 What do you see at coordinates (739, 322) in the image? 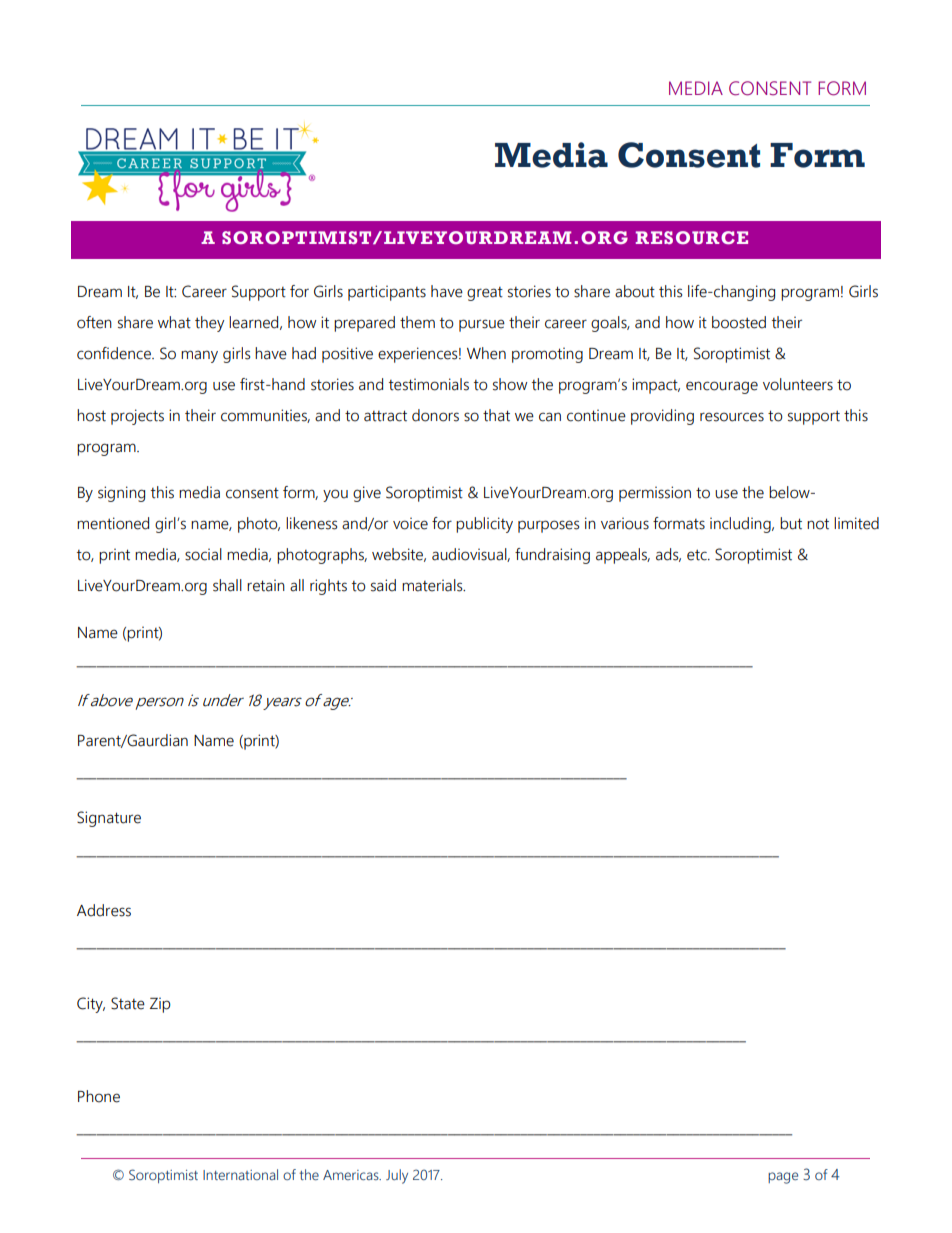
I see `boosted` at bounding box center [739, 322].
